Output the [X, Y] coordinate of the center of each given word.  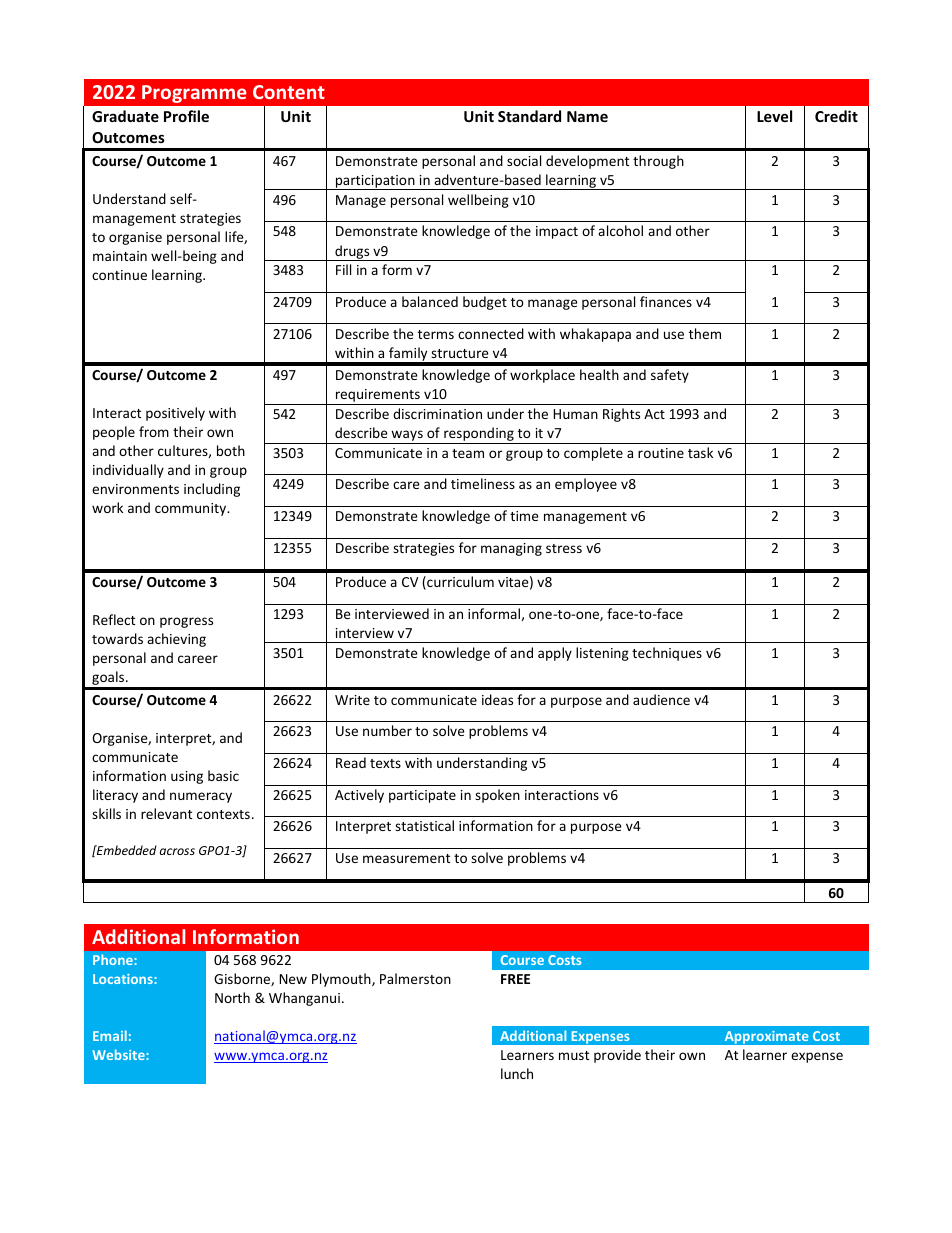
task [700, 452]
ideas [497, 699]
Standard [529, 116]
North [232, 997]
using [187, 777]
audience [661, 699]
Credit [836, 116]
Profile [186, 116]
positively [175, 414]
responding [479, 435]
